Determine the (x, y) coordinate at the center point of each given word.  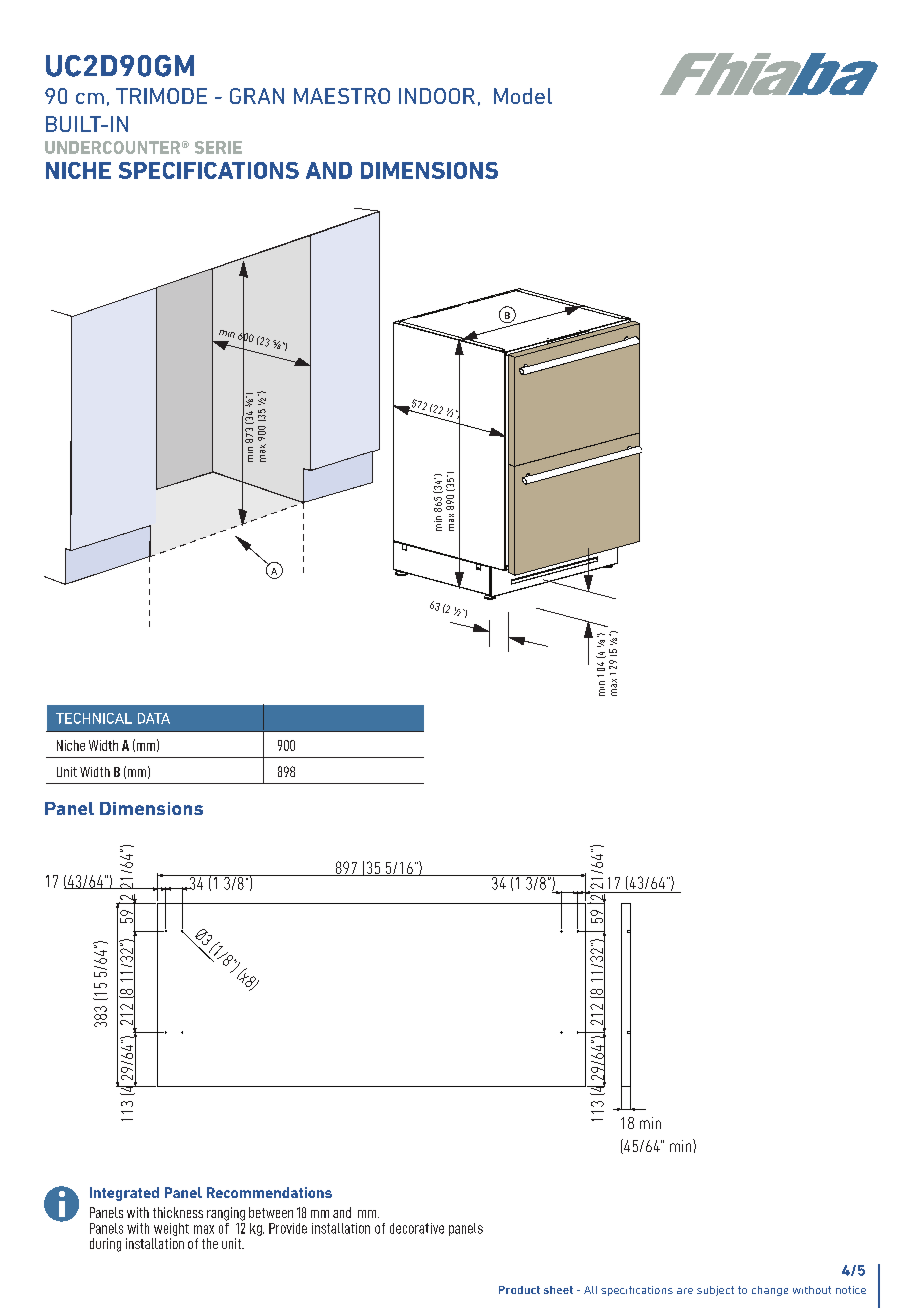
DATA (154, 718)
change (770, 1291)
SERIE (218, 147)
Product (519, 1290)
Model (523, 96)
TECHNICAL (94, 718)
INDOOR (437, 96)
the (210, 1243)
